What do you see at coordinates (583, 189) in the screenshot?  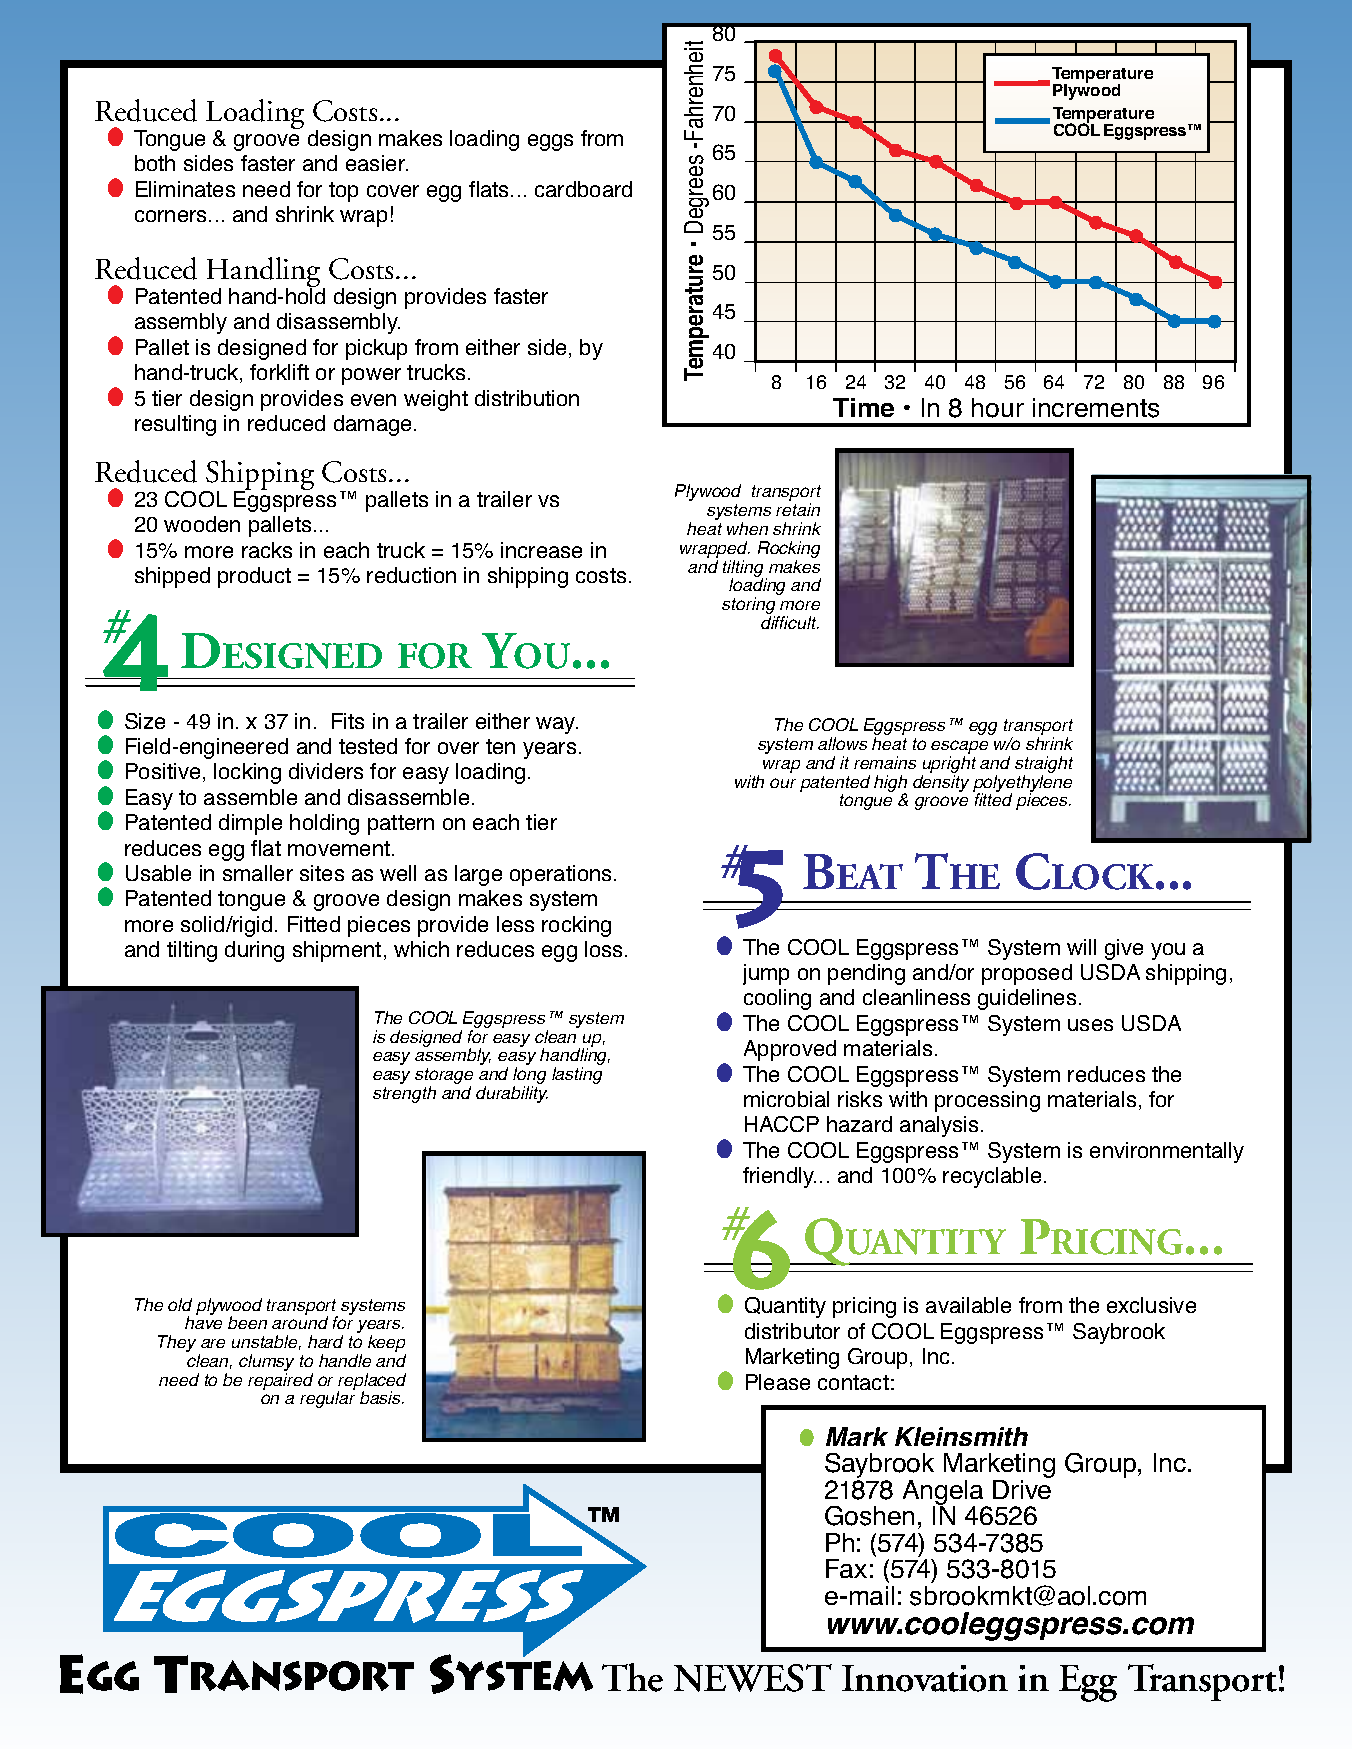 I see `cardboard` at bounding box center [583, 189].
